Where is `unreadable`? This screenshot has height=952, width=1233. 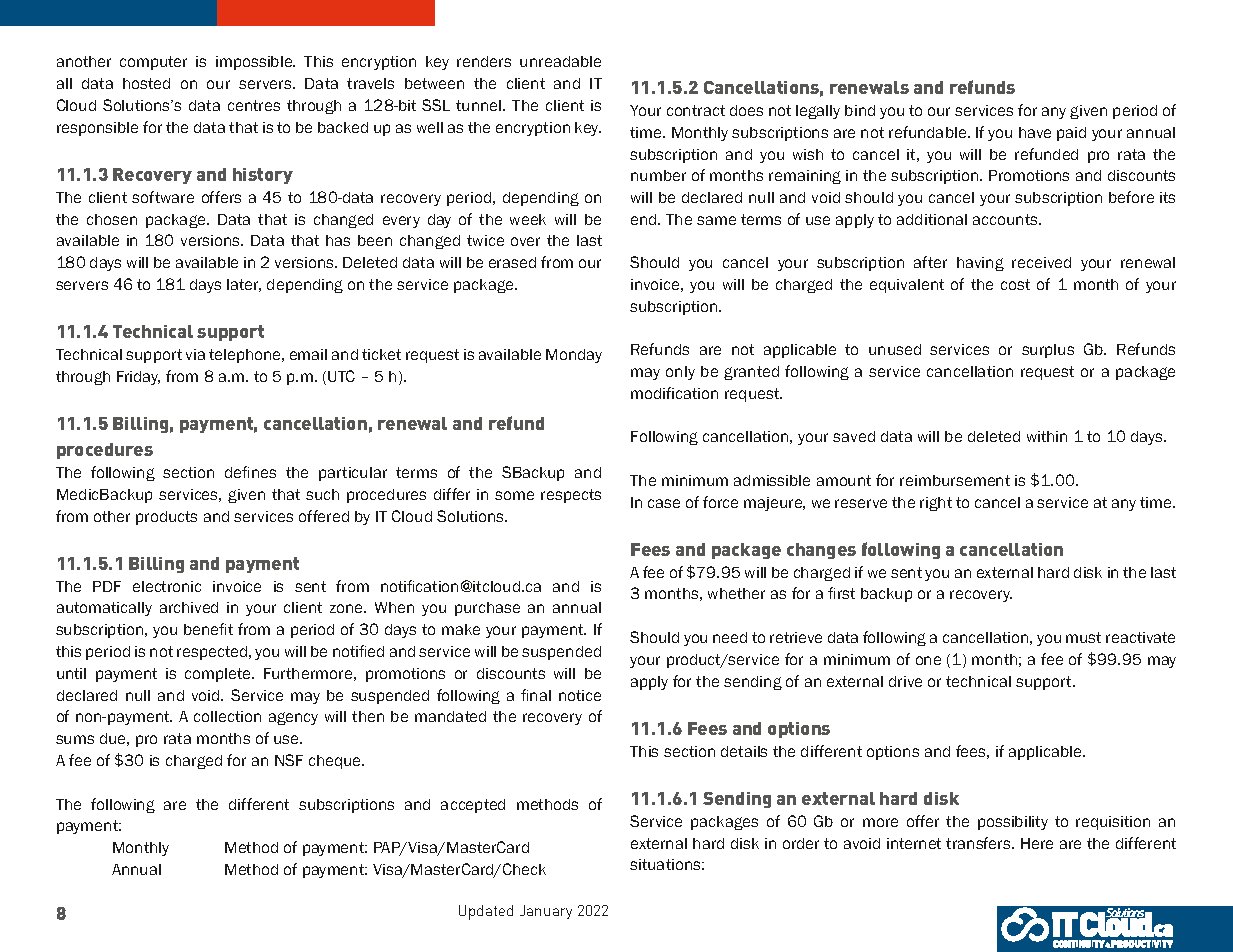 unreadable is located at coordinates (560, 61).
